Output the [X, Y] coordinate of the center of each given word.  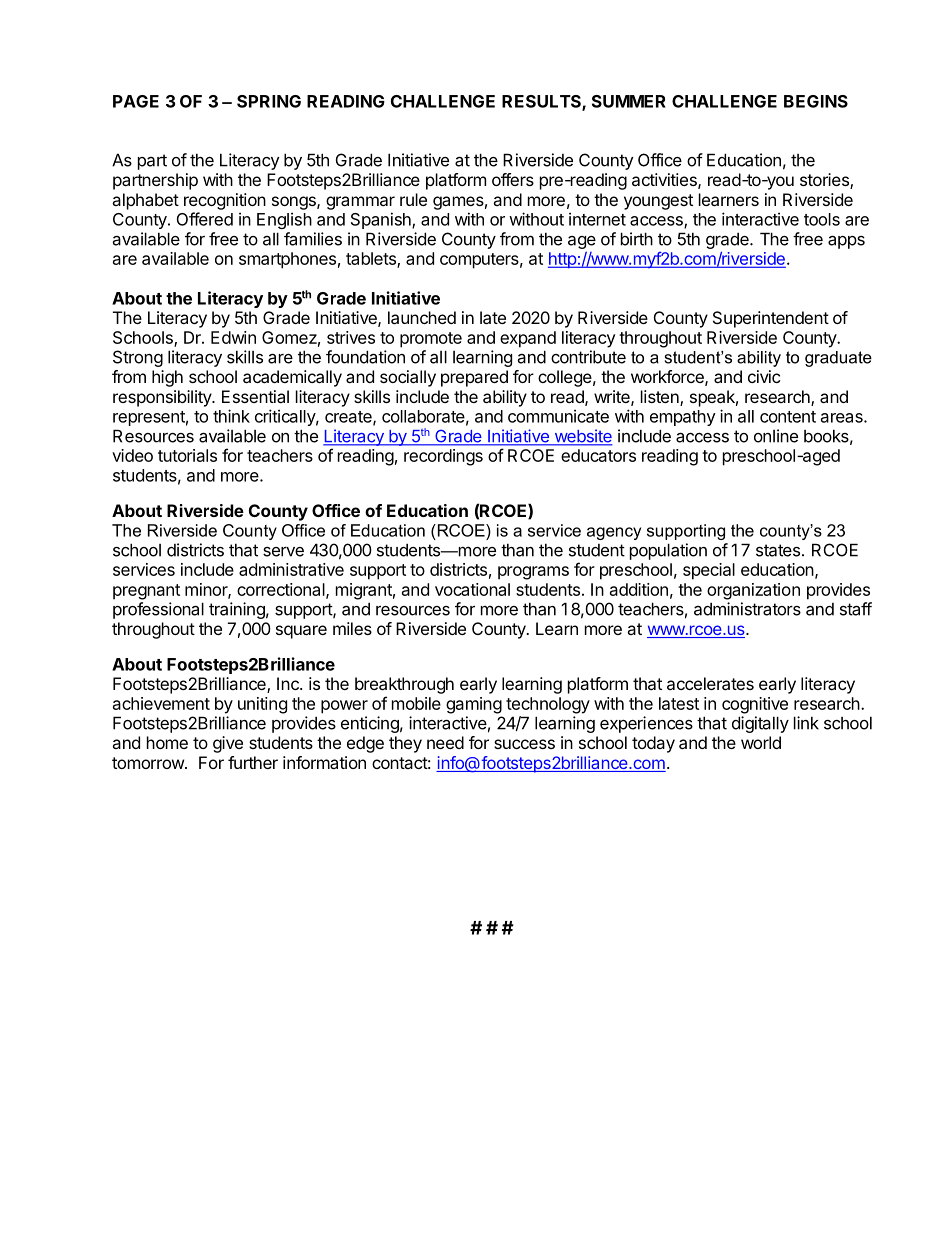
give [228, 744]
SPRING [269, 101]
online [776, 436]
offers [513, 179]
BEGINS [816, 101]
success [524, 744]
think [231, 416]
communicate [558, 416]
